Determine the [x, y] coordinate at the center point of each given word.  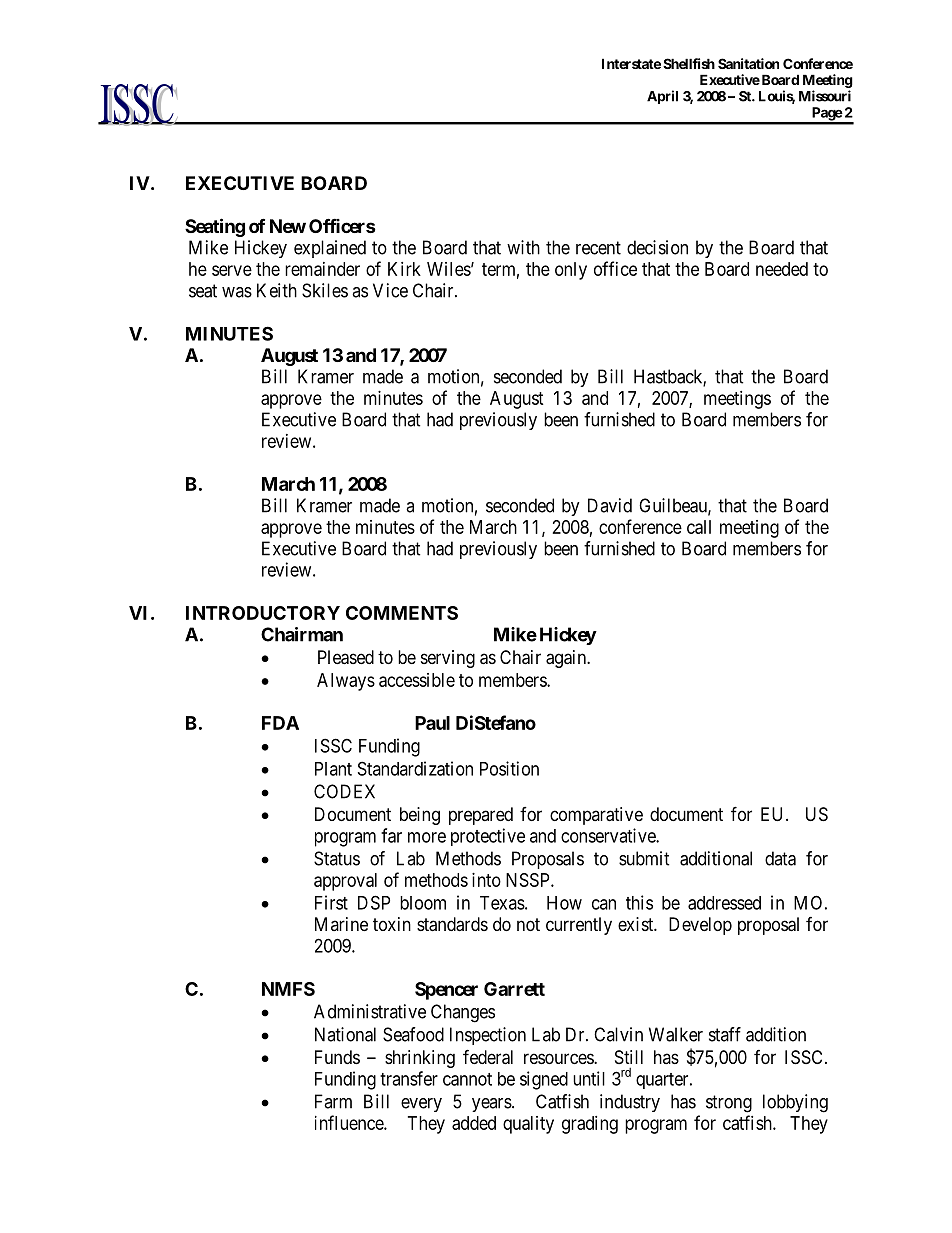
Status [337, 858]
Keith [277, 290]
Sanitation [748, 63]
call [699, 527]
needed [782, 269]
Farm [333, 1101]
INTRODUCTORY [263, 613]
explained [330, 249]
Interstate [631, 63]
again [567, 659]
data [780, 858]
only [571, 271]
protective [488, 837]
